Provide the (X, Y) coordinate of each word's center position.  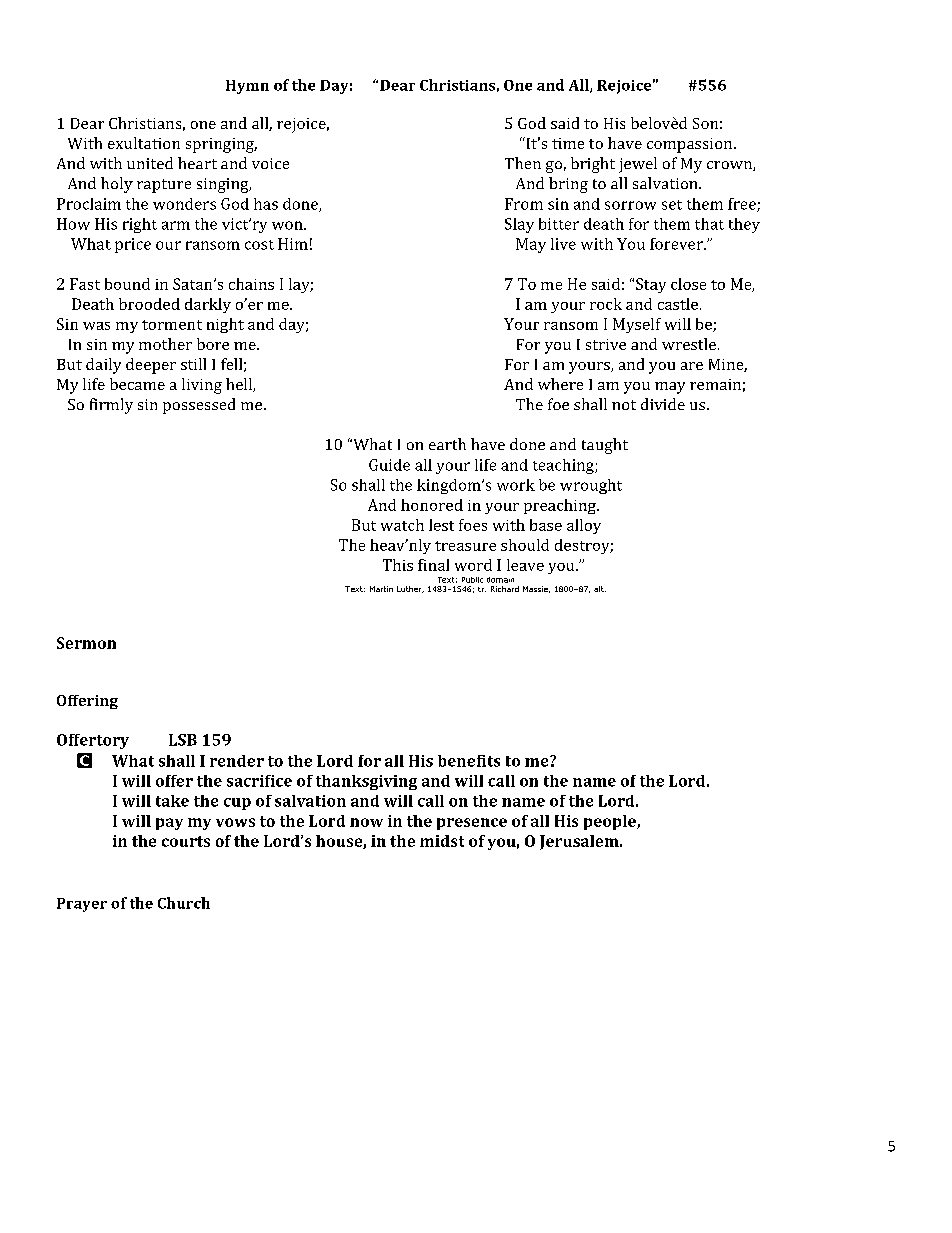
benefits (469, 761)
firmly (111, 406)
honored (432, 505)
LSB (183, 740)
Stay (651, 285)
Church (184, 903)
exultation (144, 143)
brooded (149, 304)
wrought (591, 486)
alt (600, 589)
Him (293, 244)
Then (523, 163)
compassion (691, 145)
